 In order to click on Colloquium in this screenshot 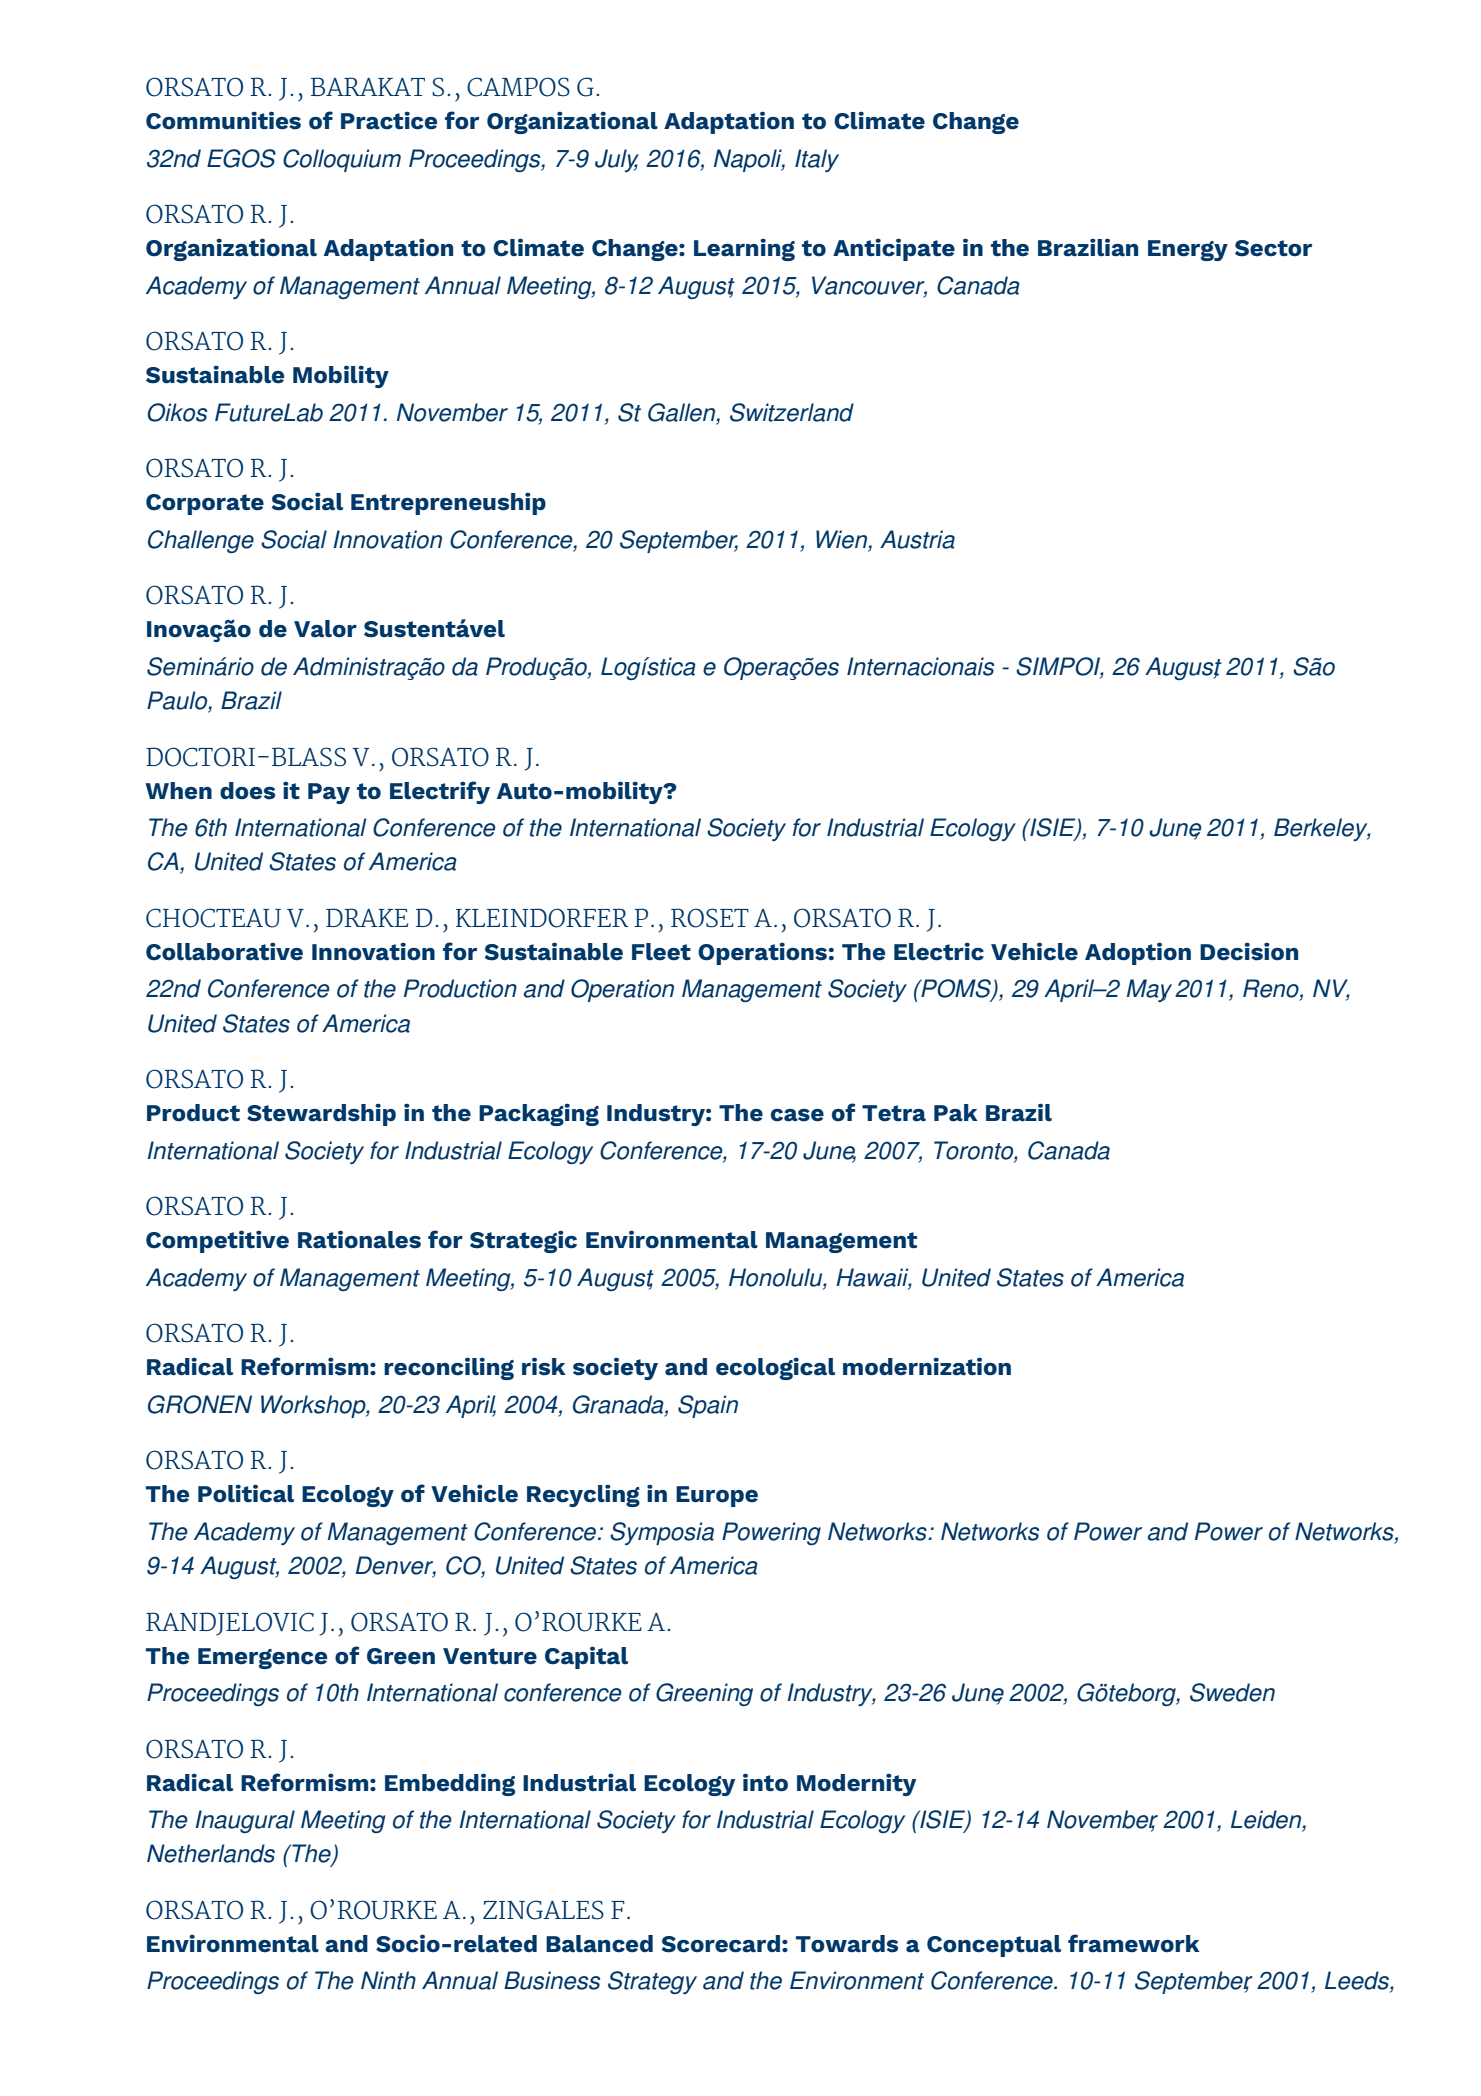, I will do `click(342, 160)`.
